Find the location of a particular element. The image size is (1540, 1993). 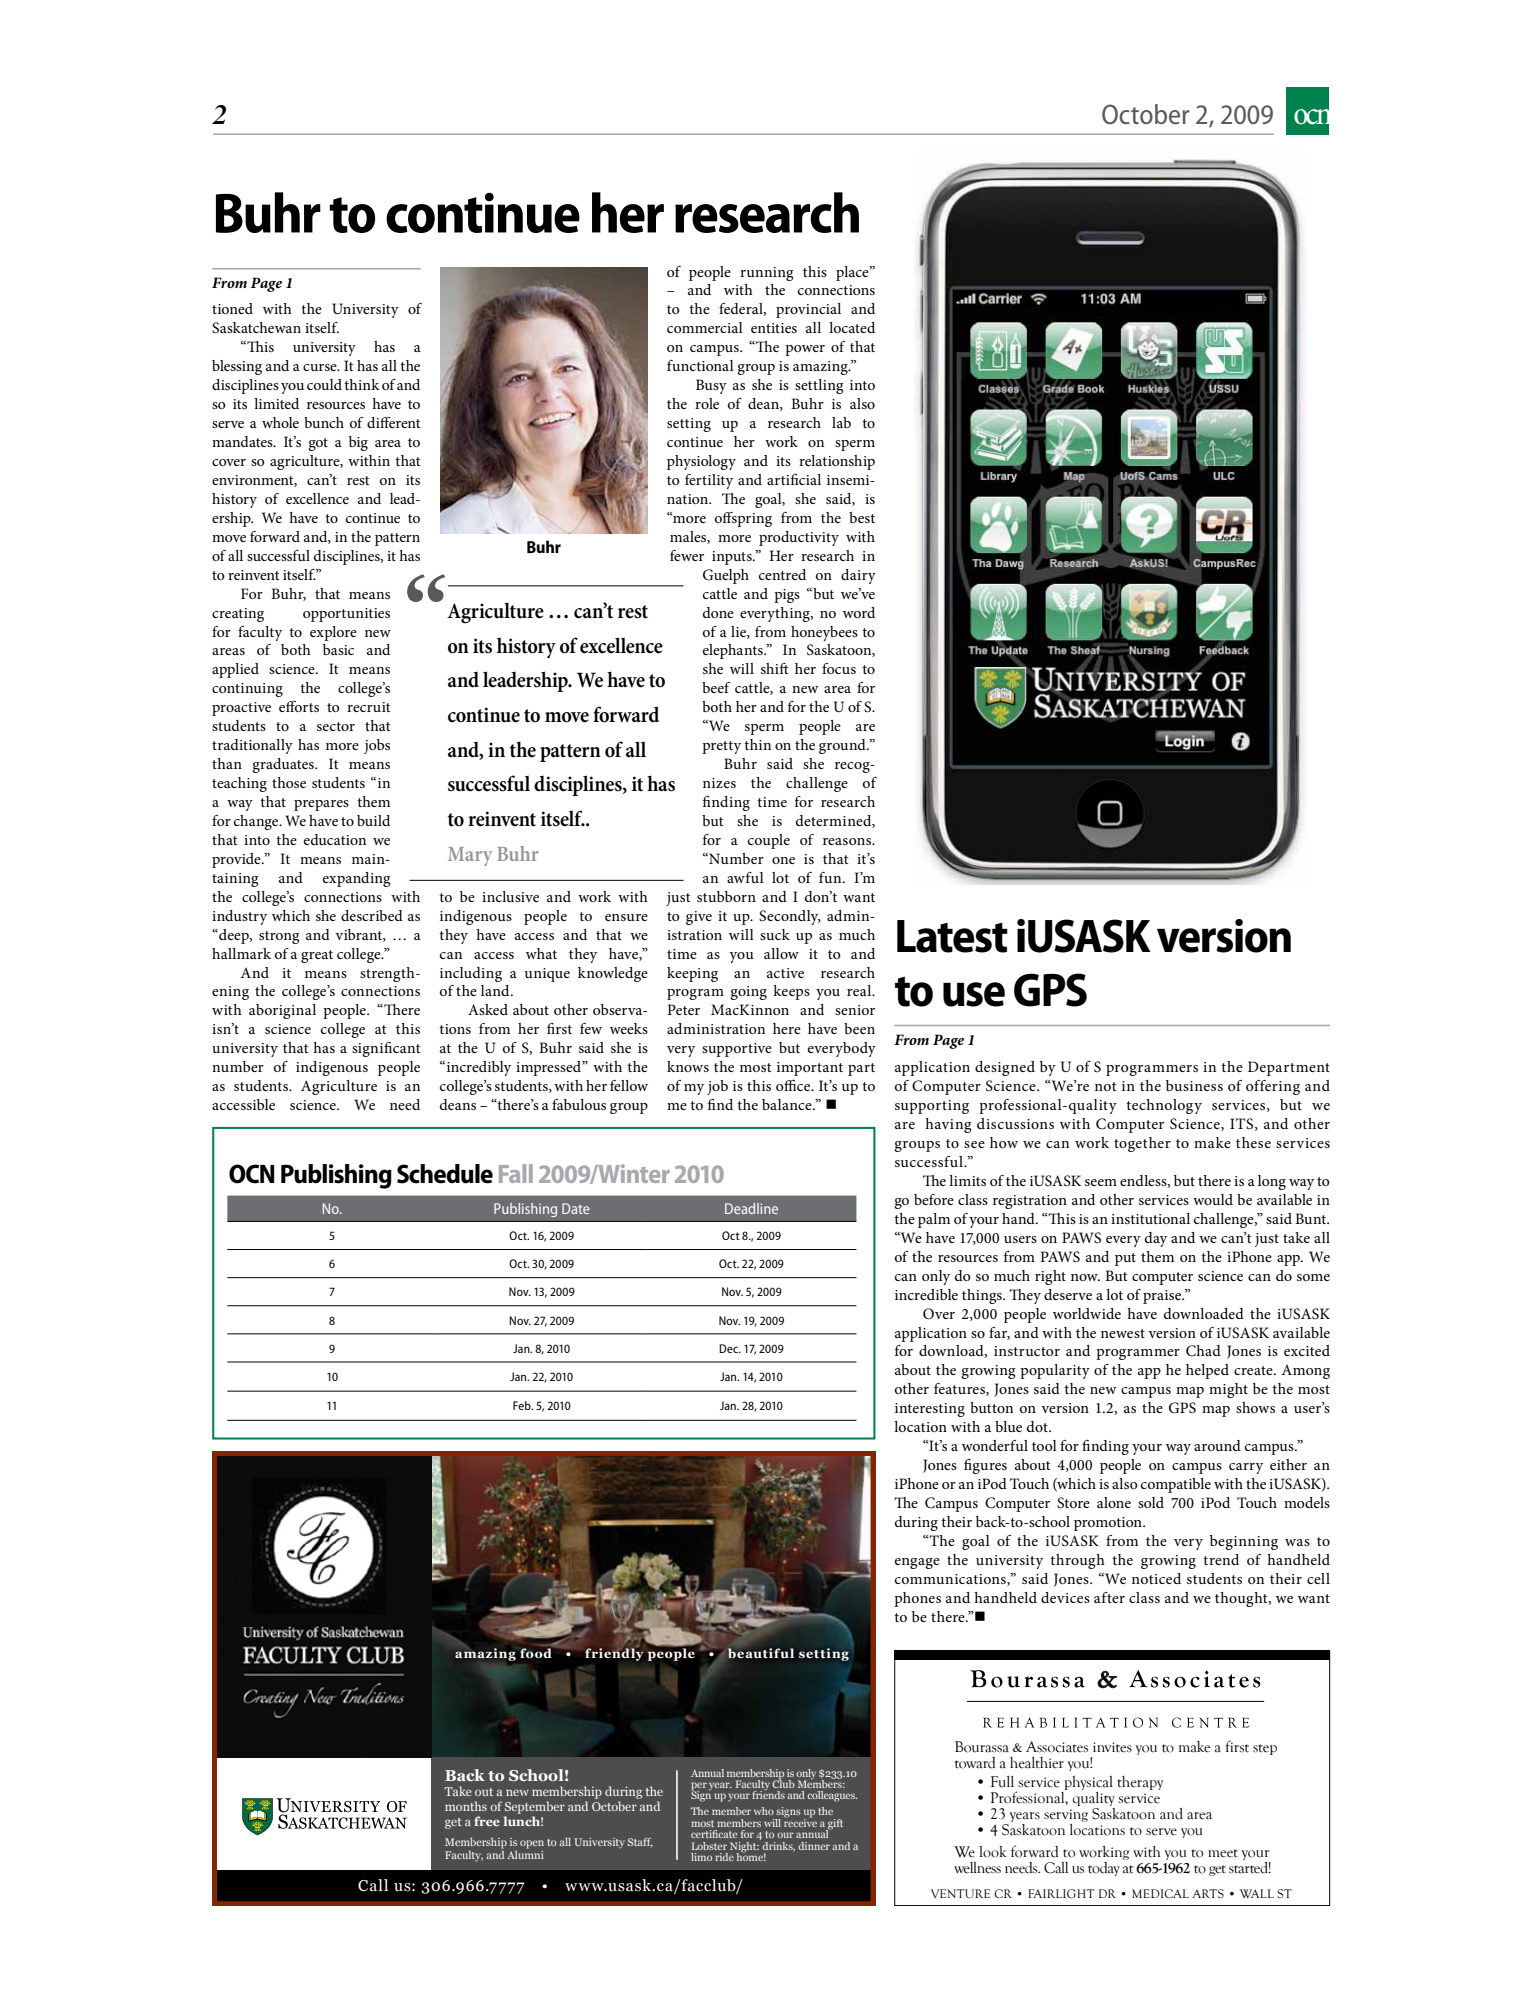

business is located at coordinates (1194, 1085).
